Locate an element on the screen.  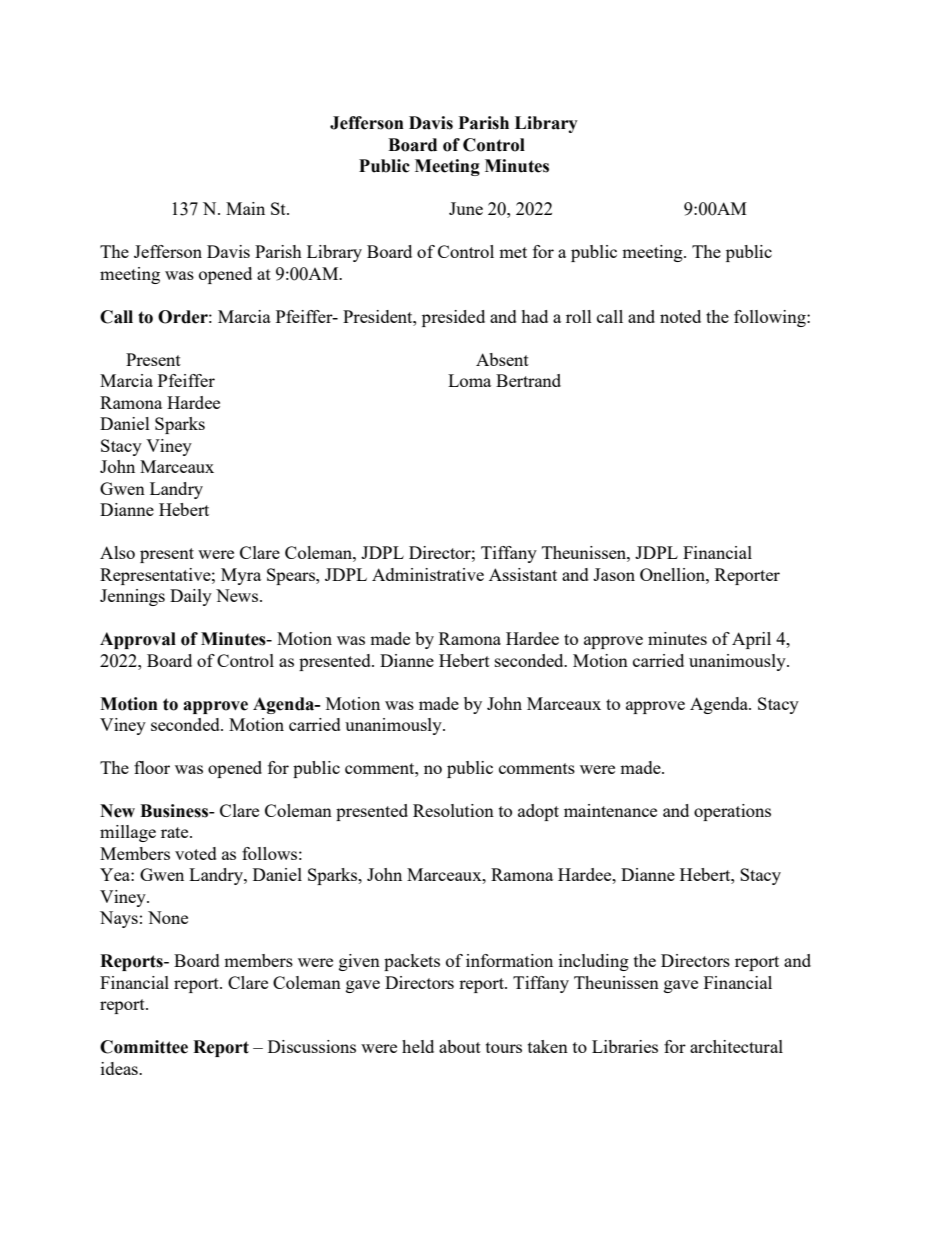
Jason is located at coordinates (614, 574).
